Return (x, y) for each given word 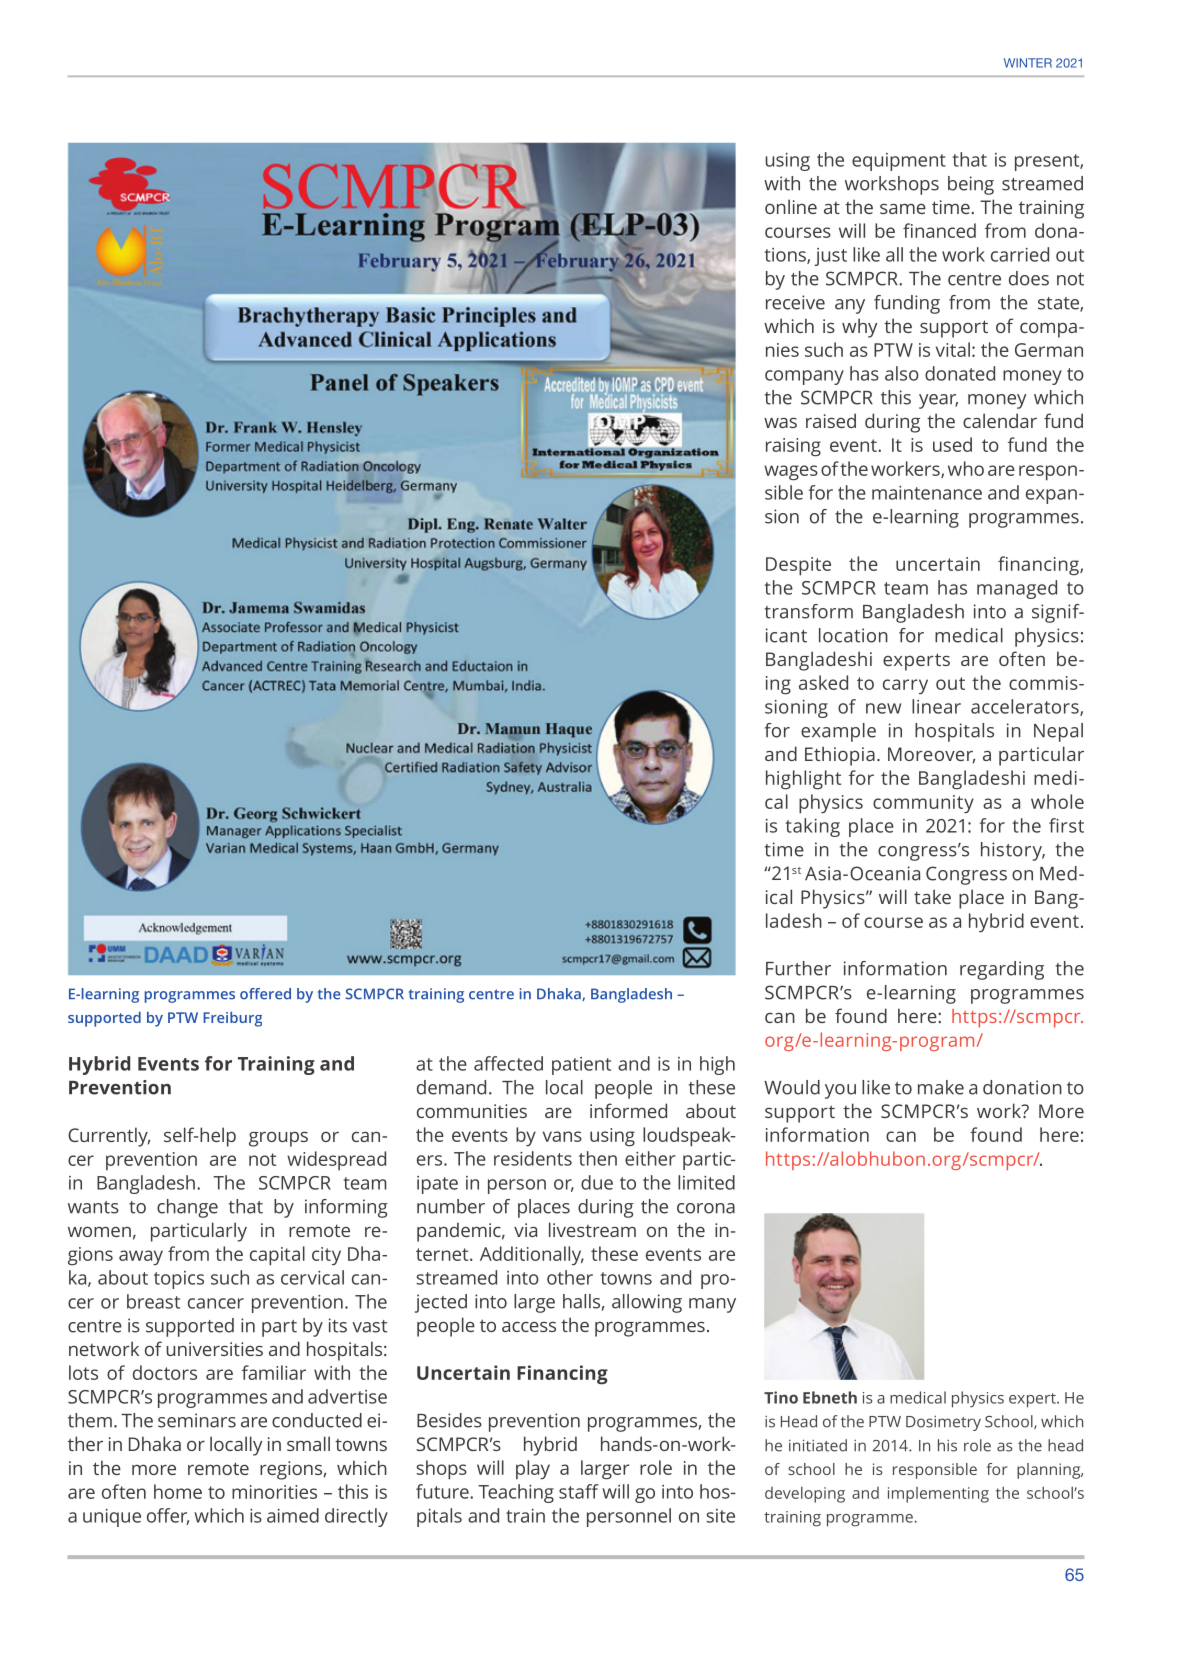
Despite (798, 566)
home (178, 1491)
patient (581, 1066)
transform (809, 611)
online (791, 206)
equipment (899, 162)
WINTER (1028, 63)
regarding (1002, 970)
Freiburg (232, 1019)
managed (1017, 589)
